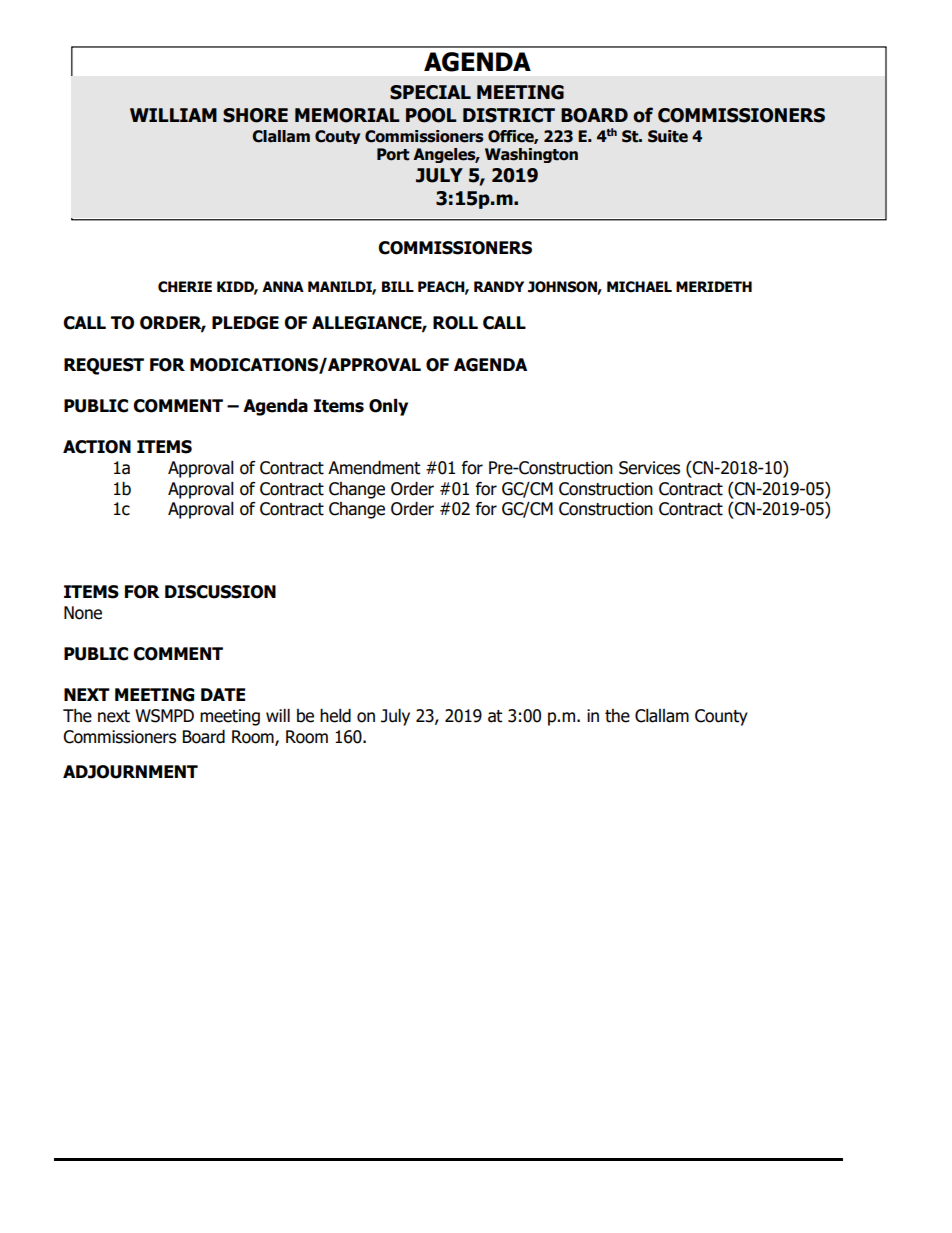 The height and width of the screenshot is (1233, 952). Describe the element at coordinates (668, 136) in the screenshot. I see `Suite` at that location.
